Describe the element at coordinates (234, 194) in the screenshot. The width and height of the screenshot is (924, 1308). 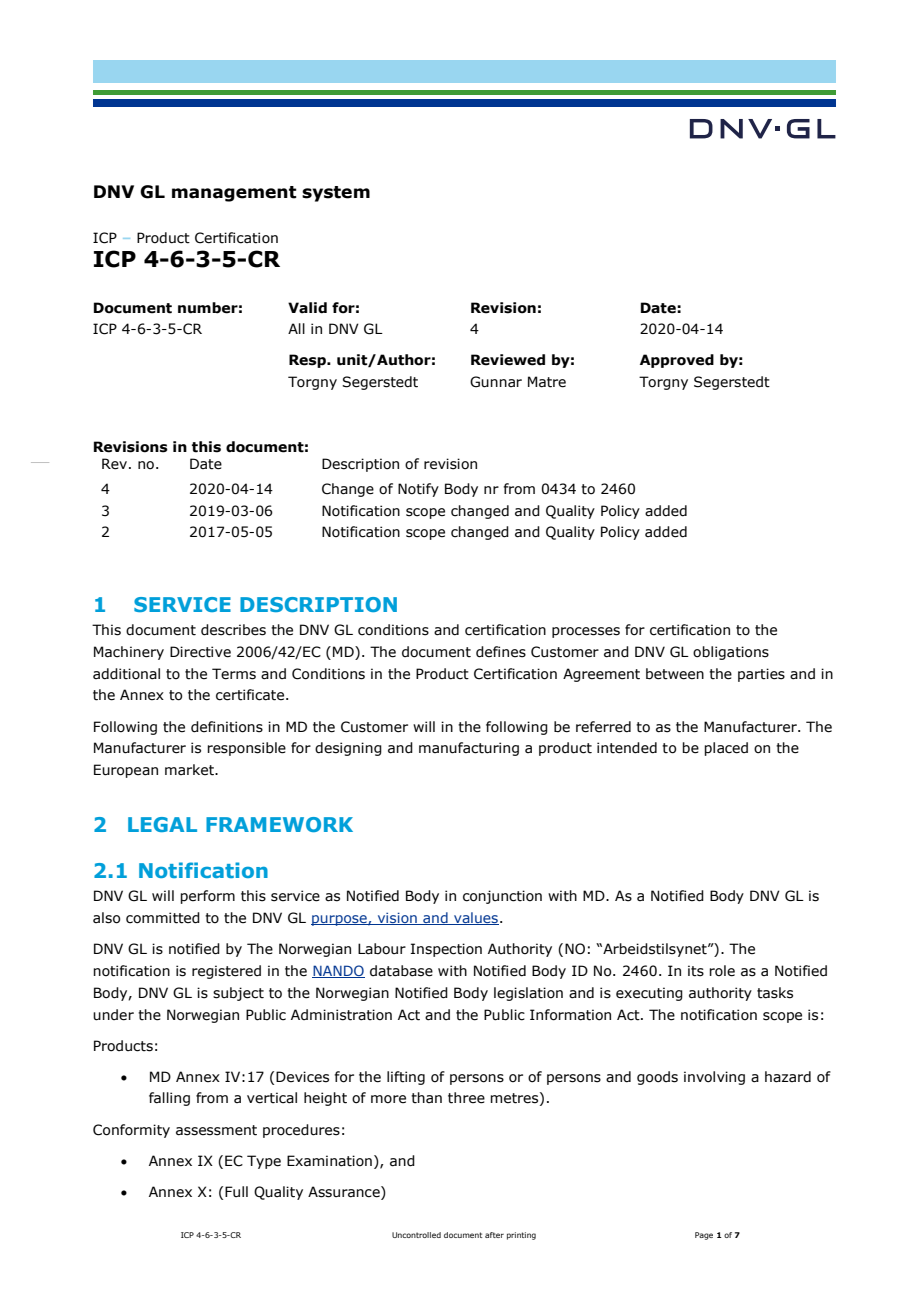
I see `management` at that location.
